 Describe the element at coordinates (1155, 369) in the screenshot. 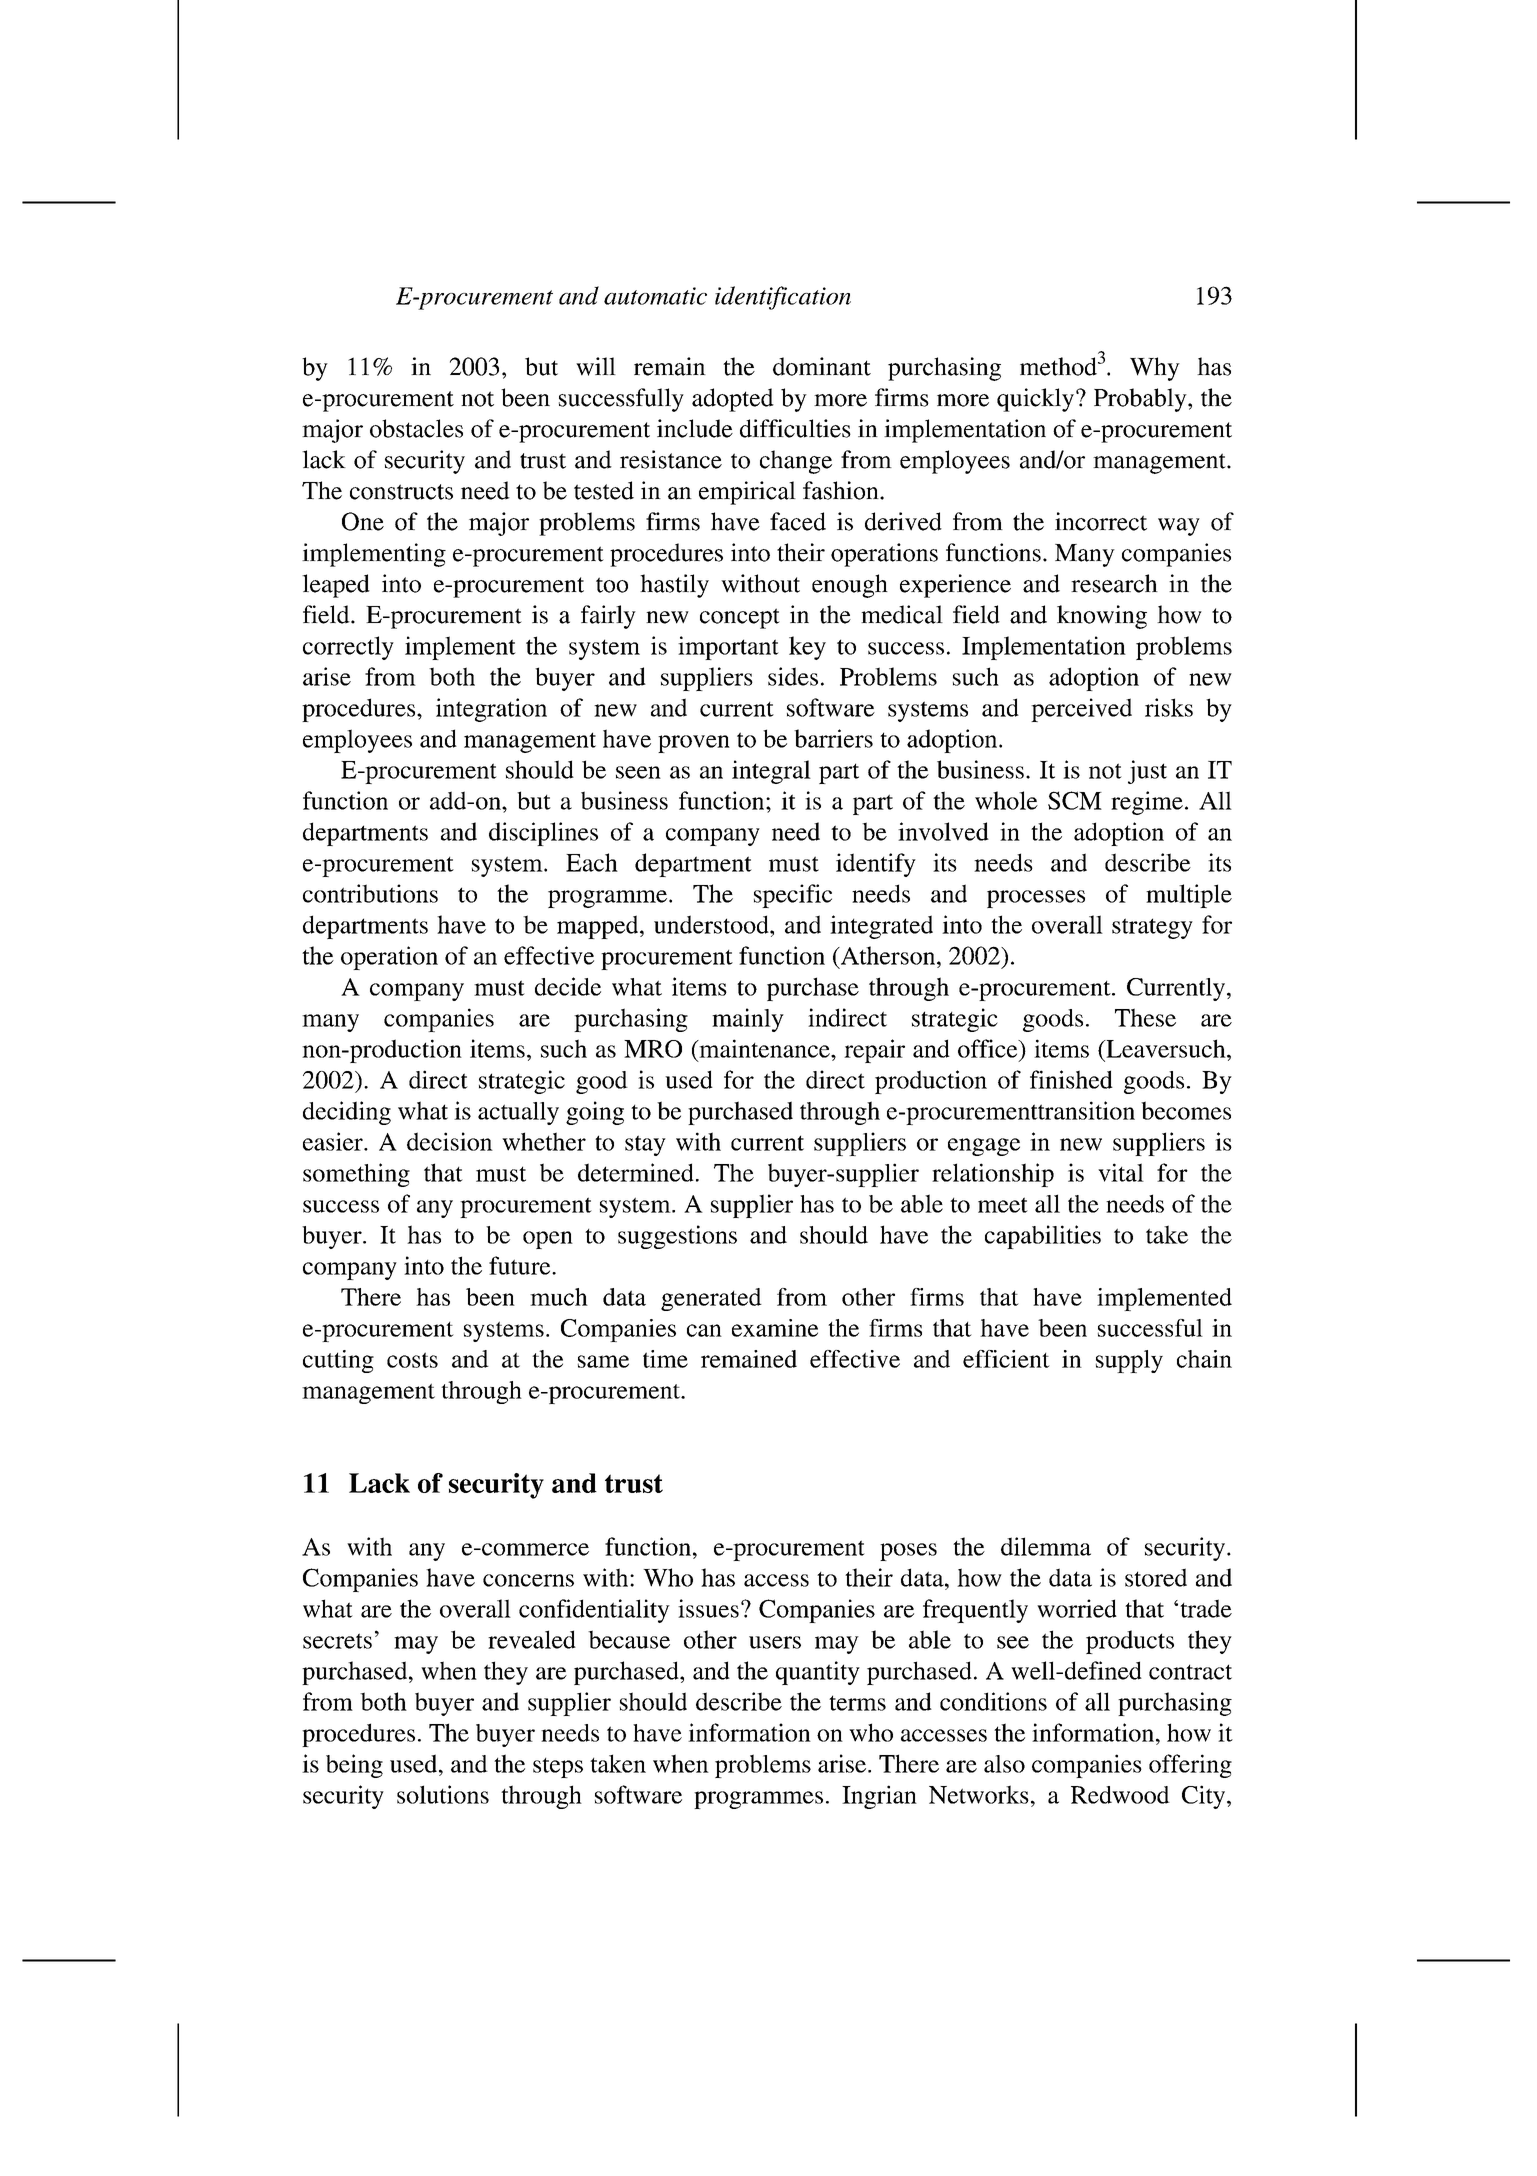

I see `Why` at that location.
